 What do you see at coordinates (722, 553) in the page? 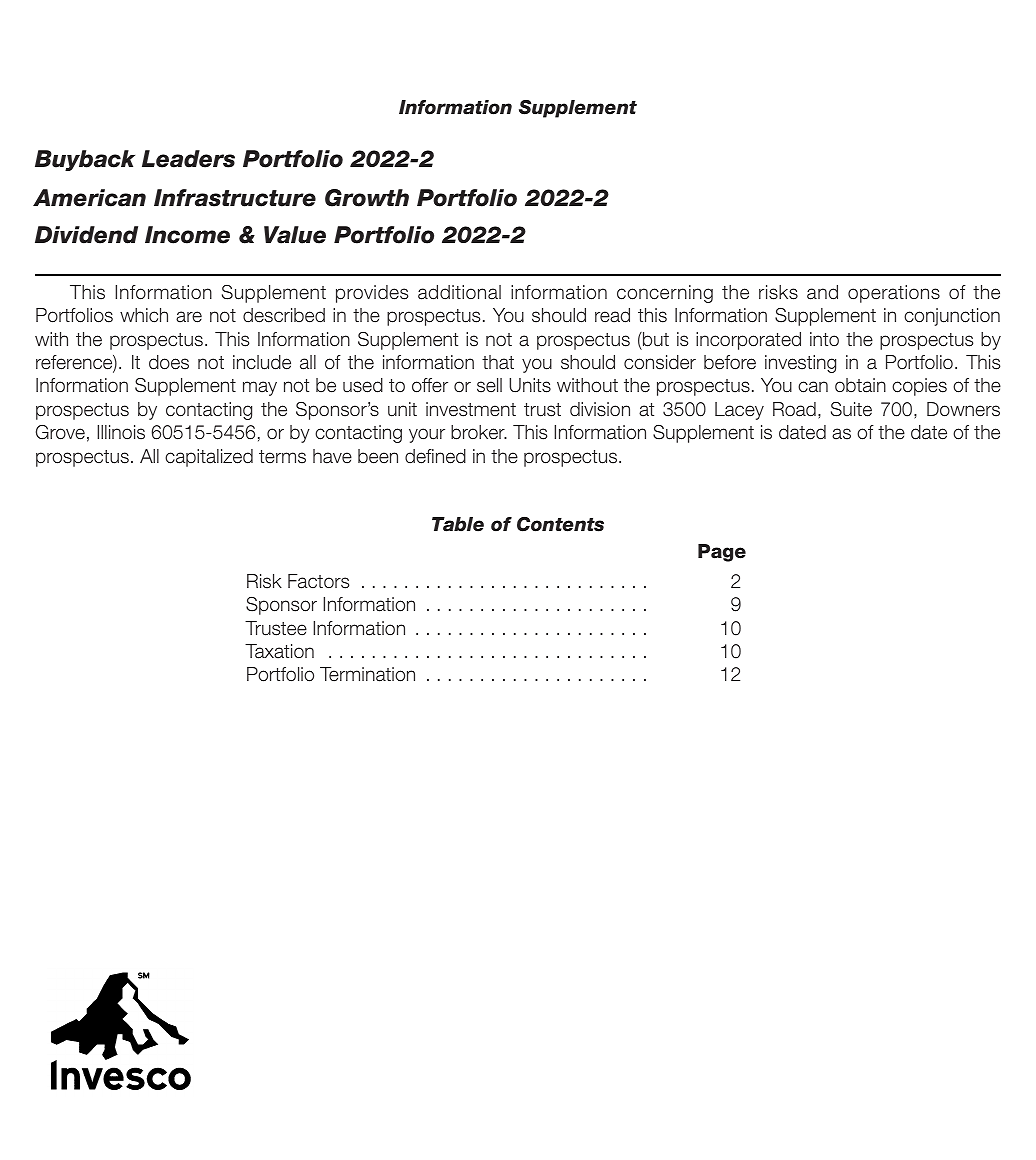
I see `Page` at bounding box center [722, 553].
